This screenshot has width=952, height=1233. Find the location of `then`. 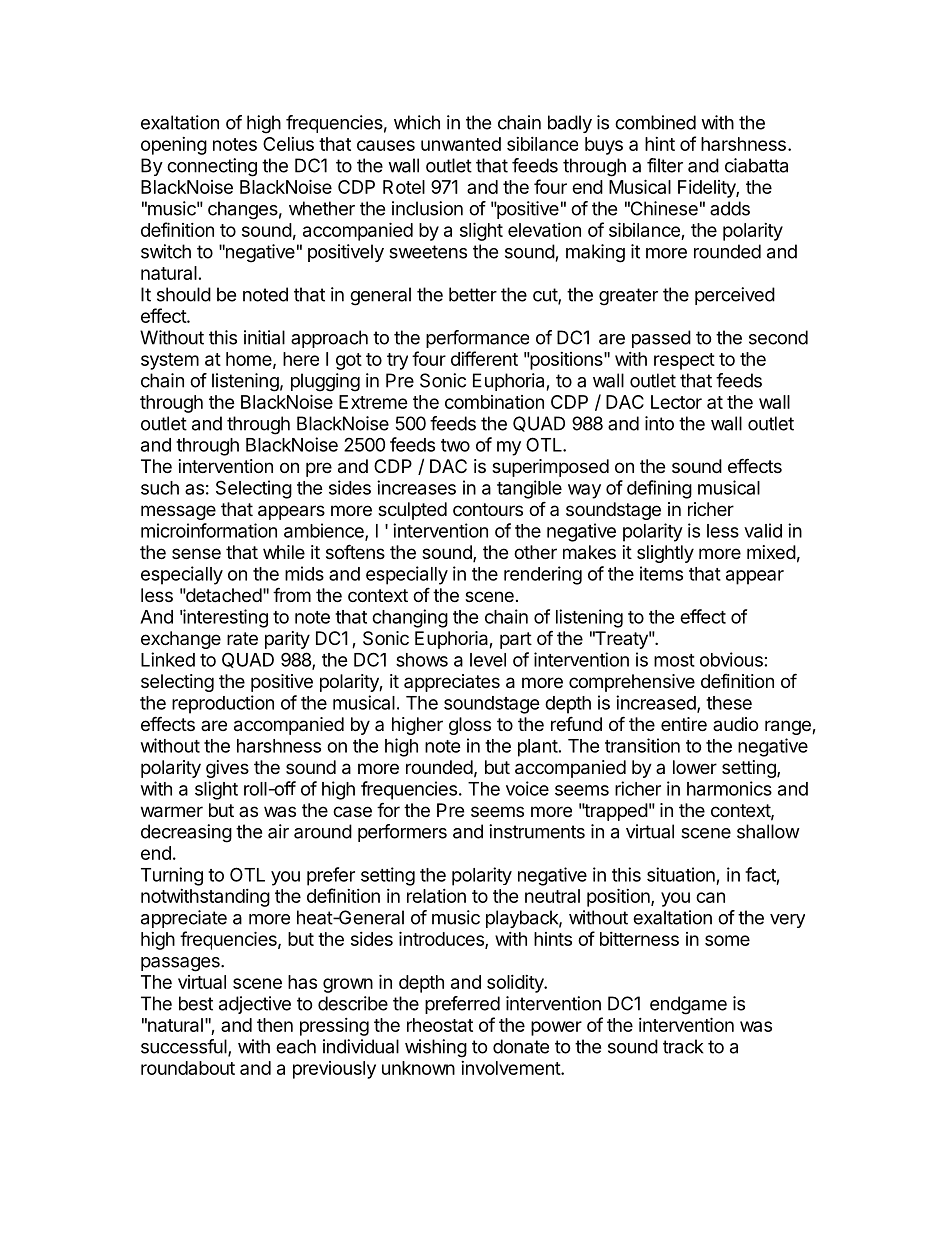

then is located at coordinates (275, 1025).
